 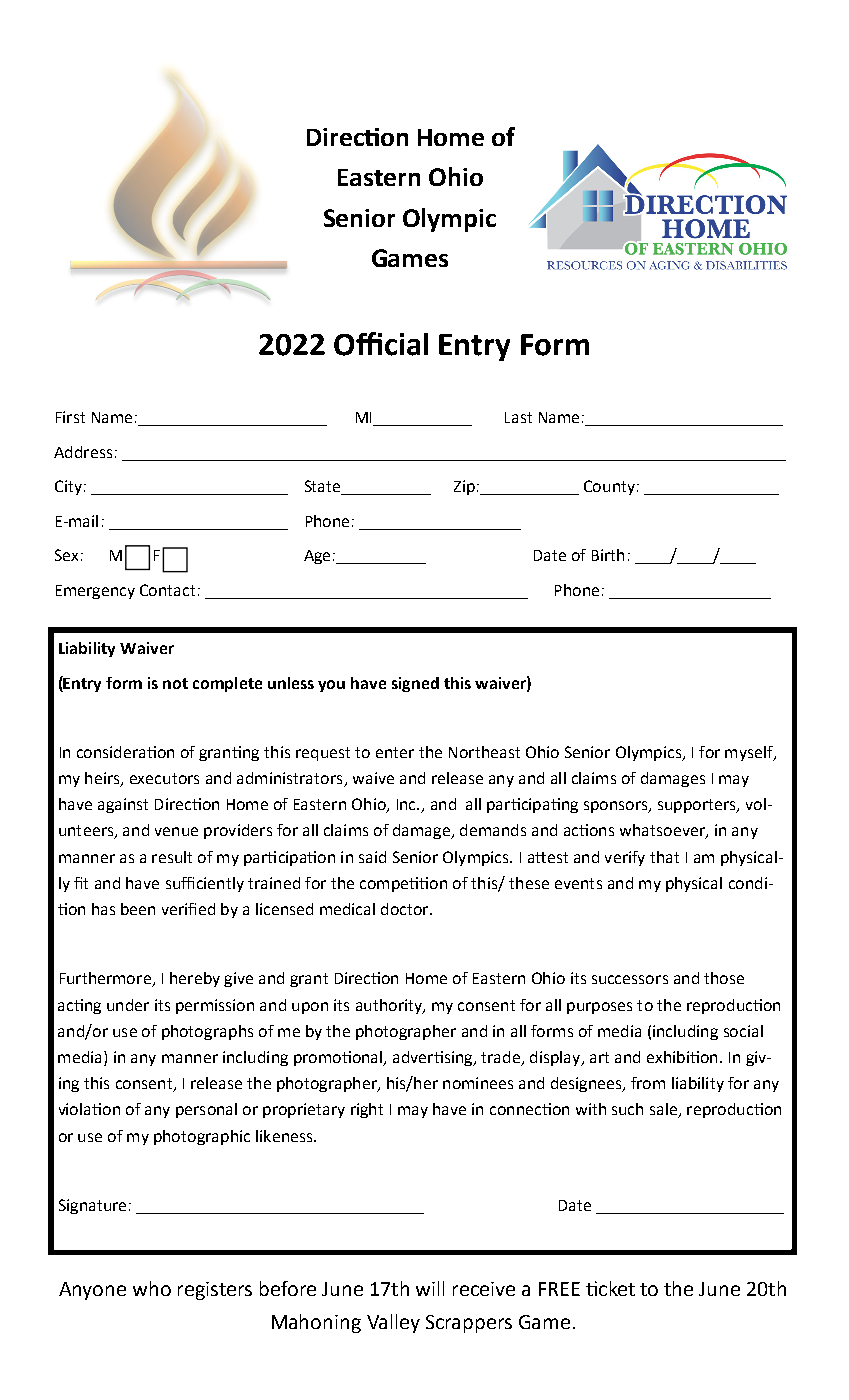 What do you see at coordinates (172, 857) in the page?
I see `result` at bounding box center [172, 857].
